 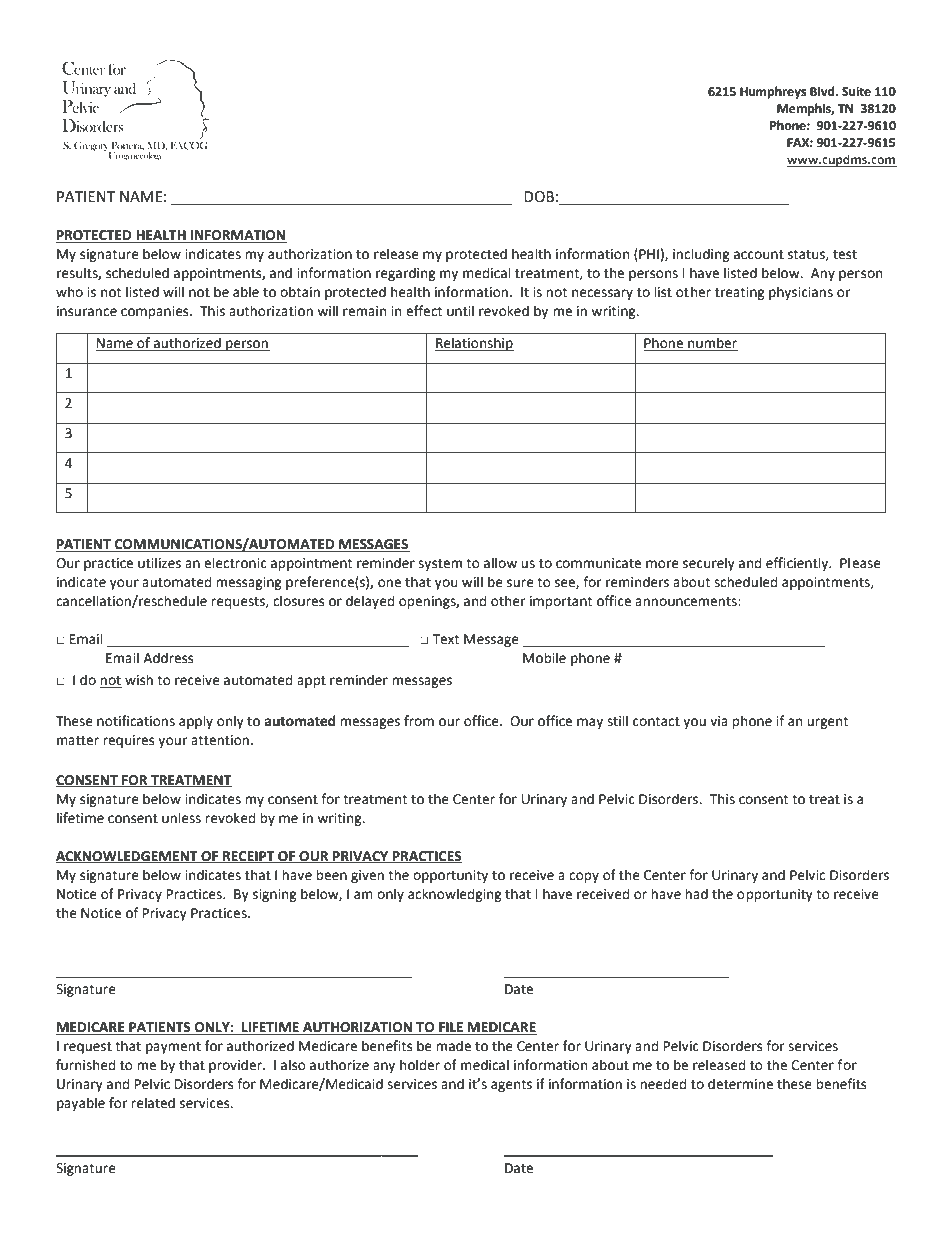 What do you see at coordinates (455, 895) in the screenshot?
I see `acknowledging` at bounding box center [455, 895].
